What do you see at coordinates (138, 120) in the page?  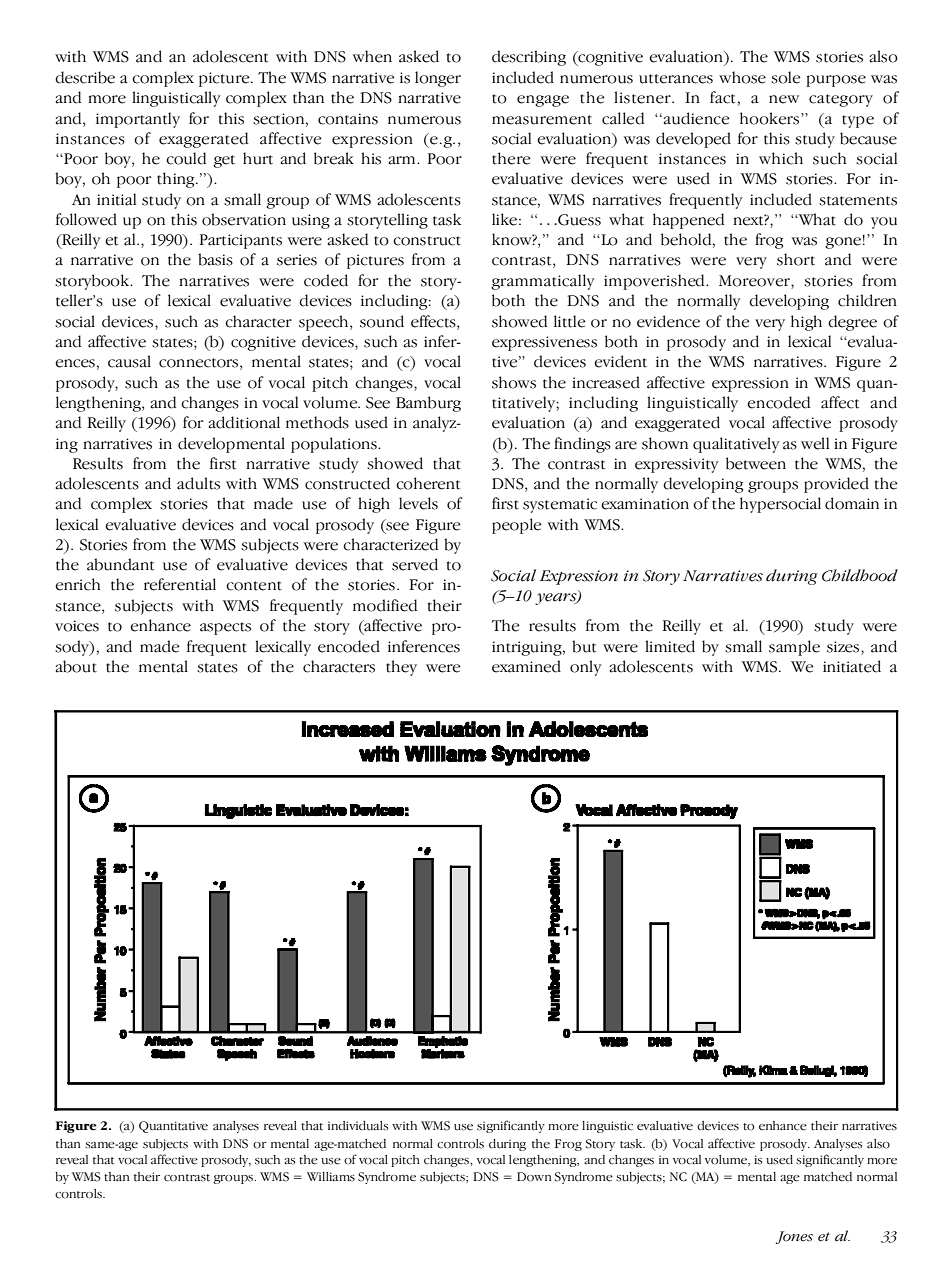 I see `importantly` at bounding box center [138, 120].
